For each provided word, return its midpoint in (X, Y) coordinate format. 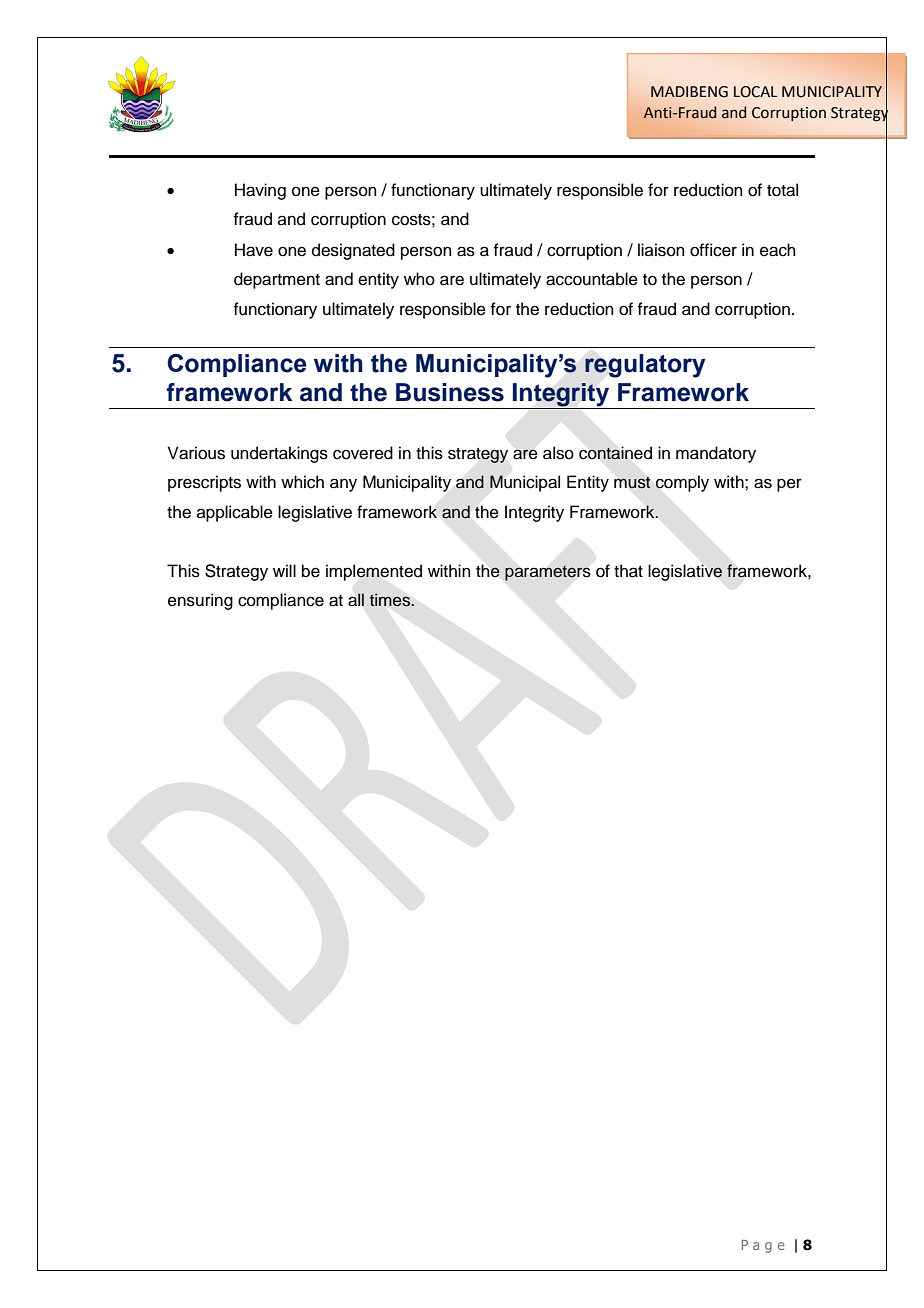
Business (450, 392)
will (284, 570)
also (558, 453)
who (419, 279)
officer (713, 250)
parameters (548, 573)
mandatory (716, 454)
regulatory (645, 366)
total (782, 190)
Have (254, 250)
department (277, 280)
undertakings (279, 454)
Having (260, 191)
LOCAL (755, 92)
